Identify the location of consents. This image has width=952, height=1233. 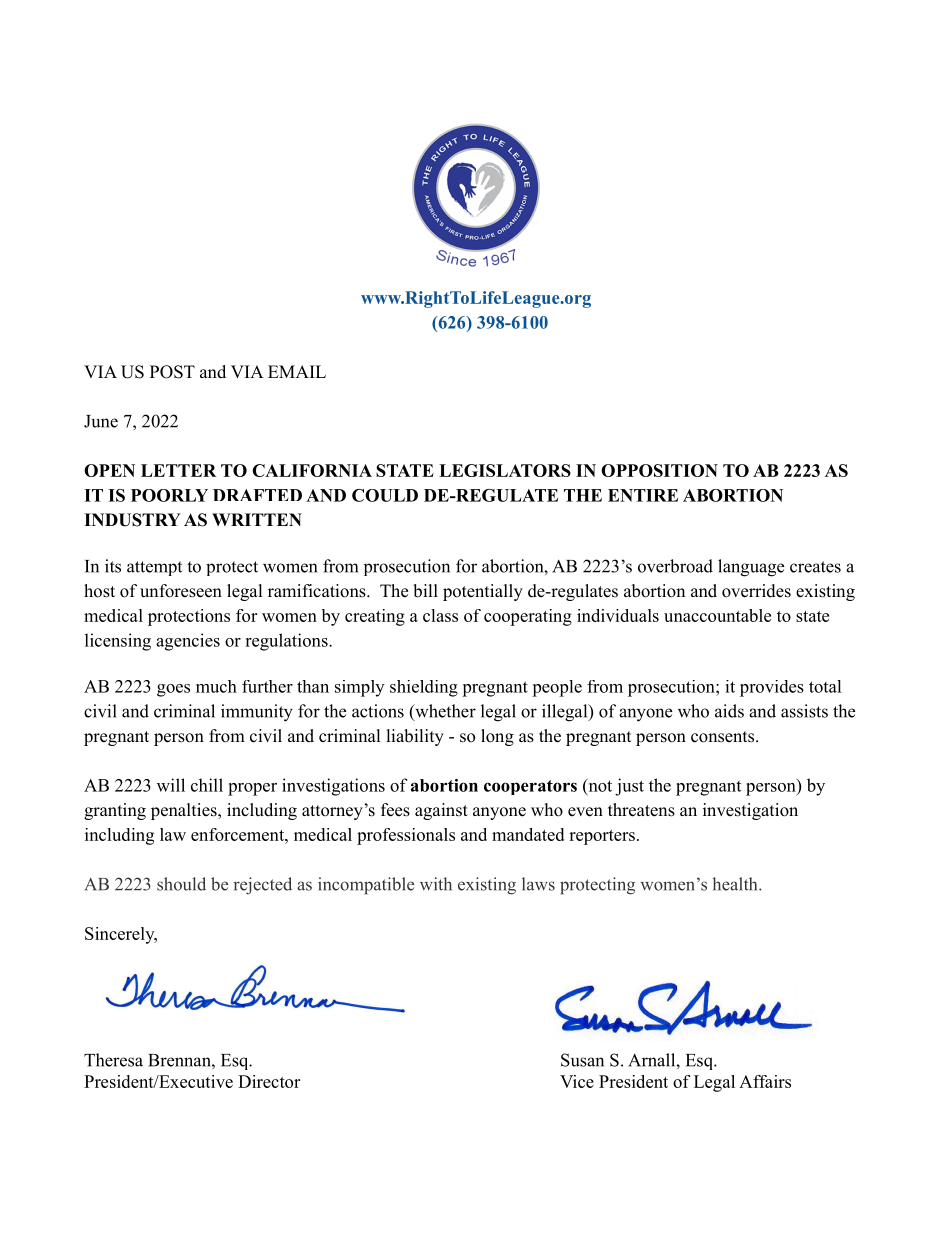
(722, 737).
